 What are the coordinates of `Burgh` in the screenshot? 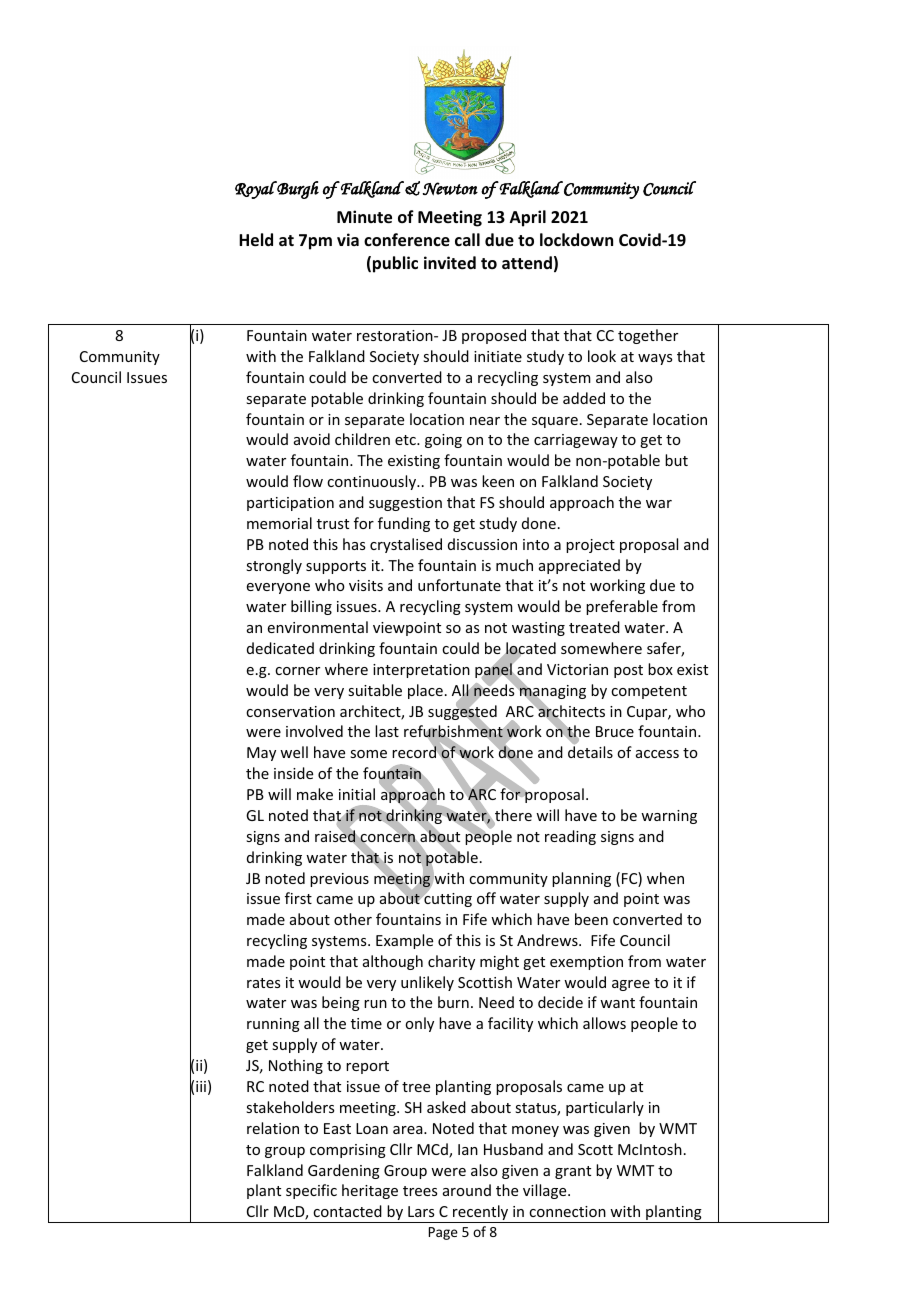 It's located at (297, 190).
